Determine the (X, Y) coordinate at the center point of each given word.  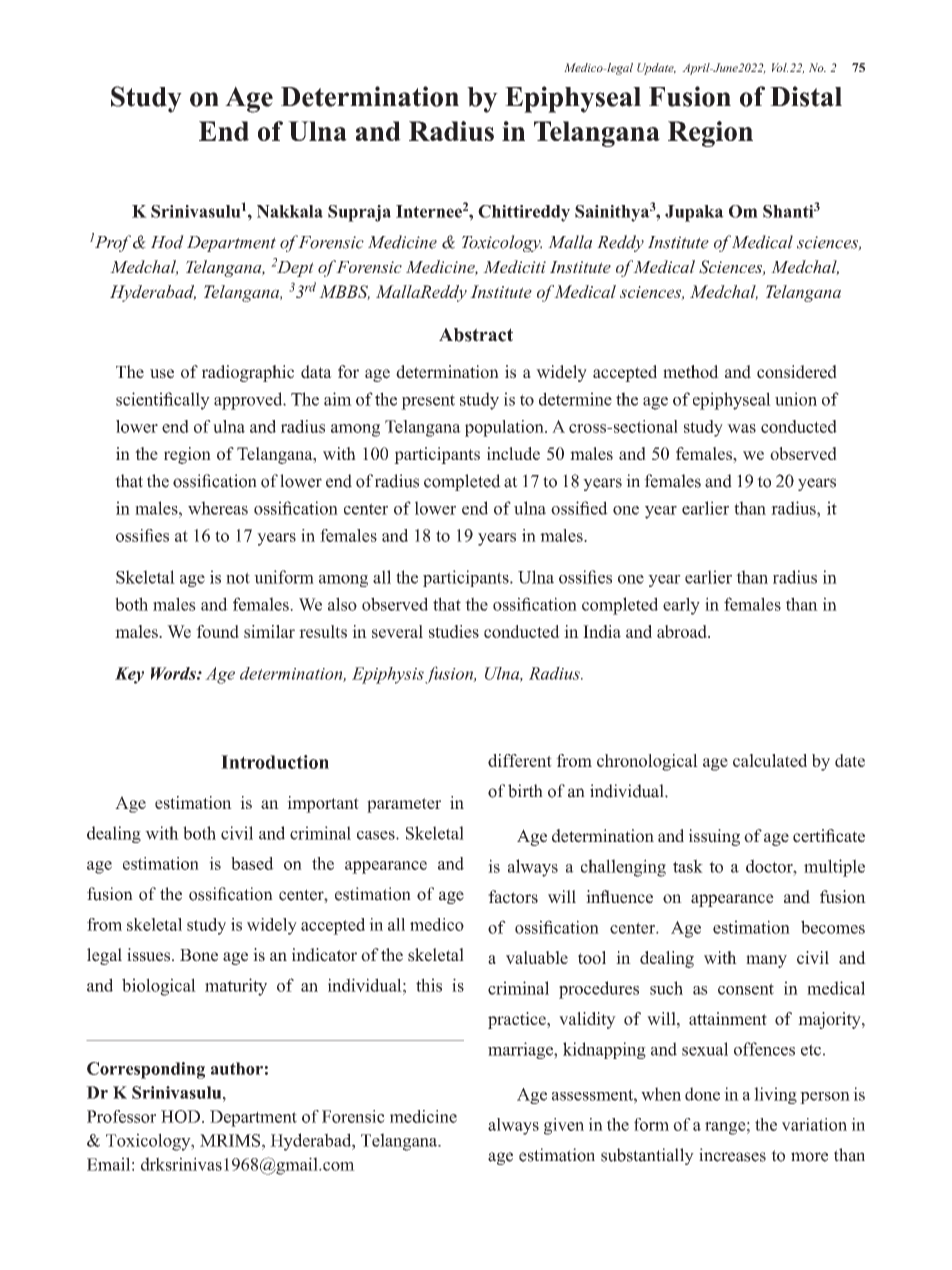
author (237, 1068)
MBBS (344, 292)
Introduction (275, 762)
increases (732, 1155)
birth (525, 791)
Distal (806, 96)
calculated (770, 760)
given (564, 1126)
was (741, 428)
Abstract (476, 335)
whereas (218, 508)
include (513, 453)
